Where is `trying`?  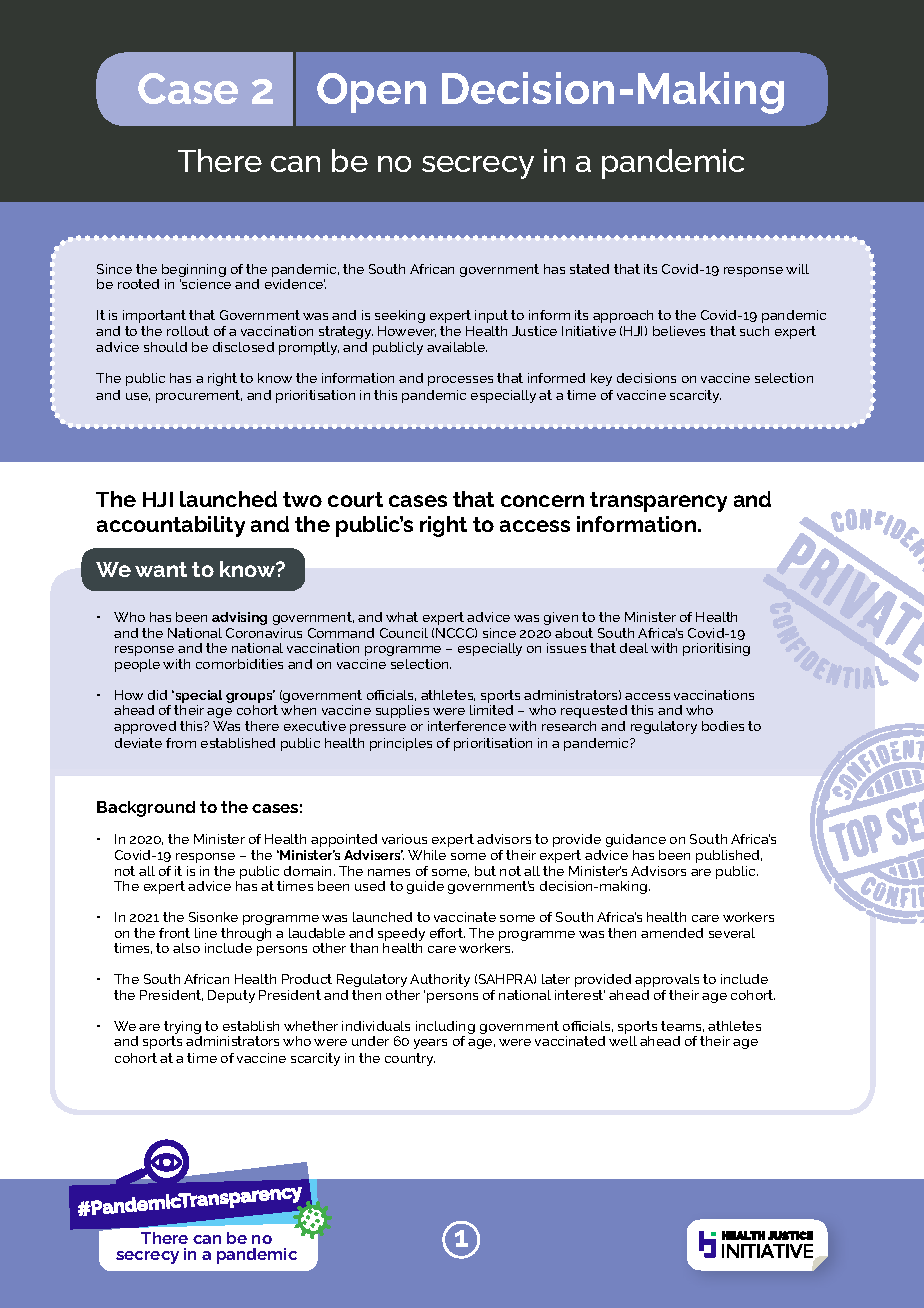
trying is located at coordinates (183, 1029).
